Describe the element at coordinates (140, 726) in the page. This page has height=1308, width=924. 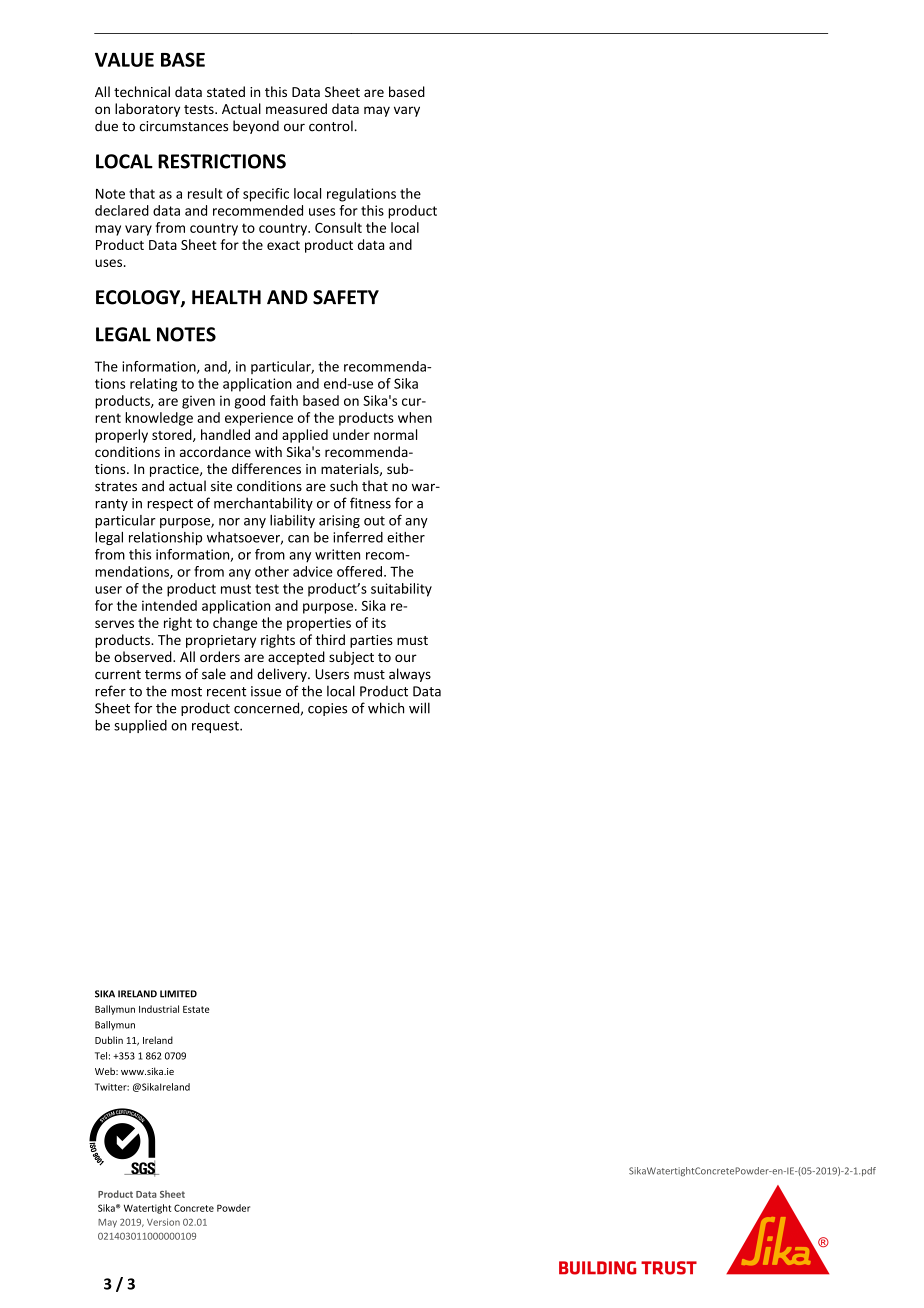
I see `supplied` at that location.
